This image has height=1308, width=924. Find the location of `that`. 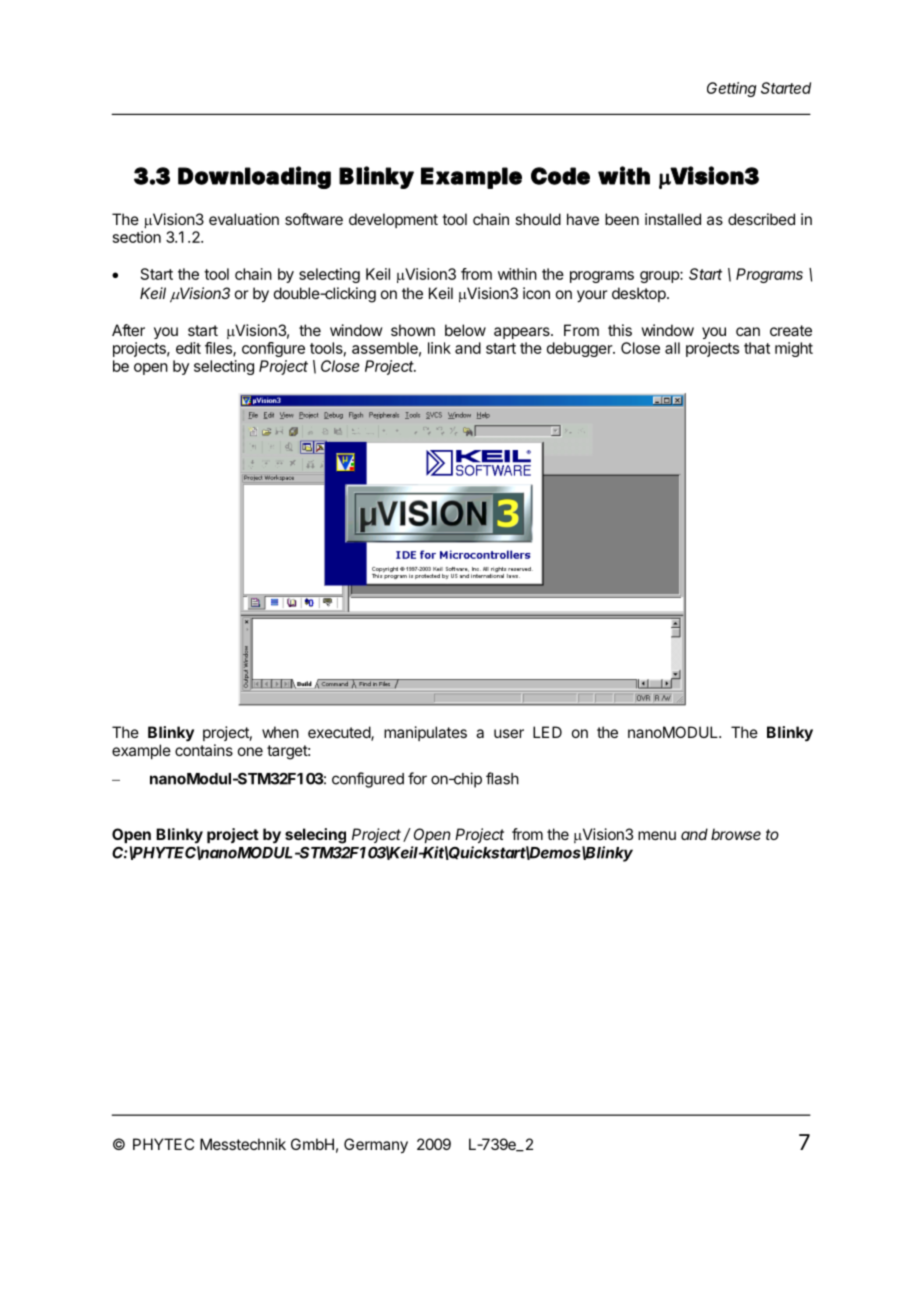

that is located at coordinates (757, 348).
